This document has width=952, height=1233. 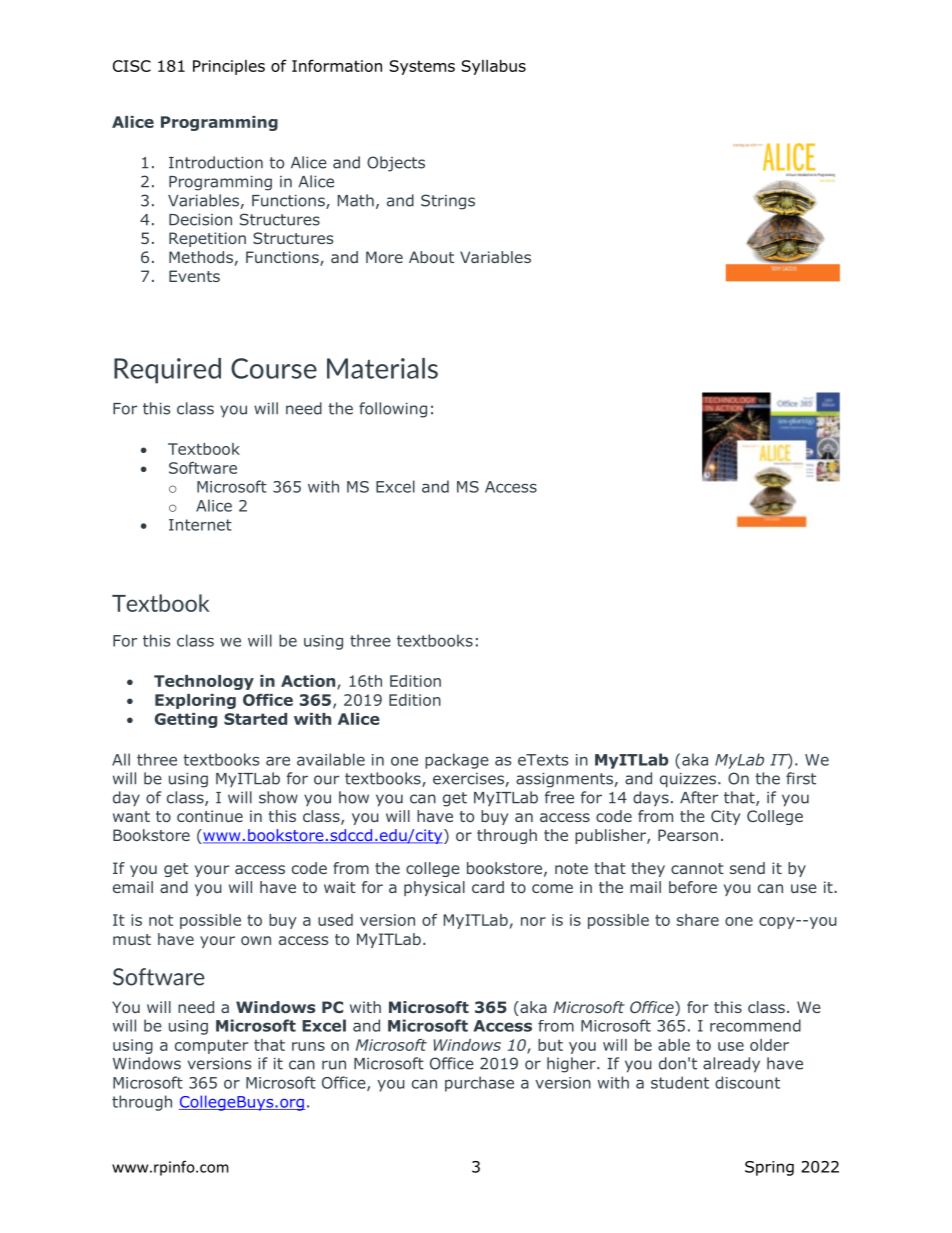 I want to click on quizzes, so click(x=688, y=780).
